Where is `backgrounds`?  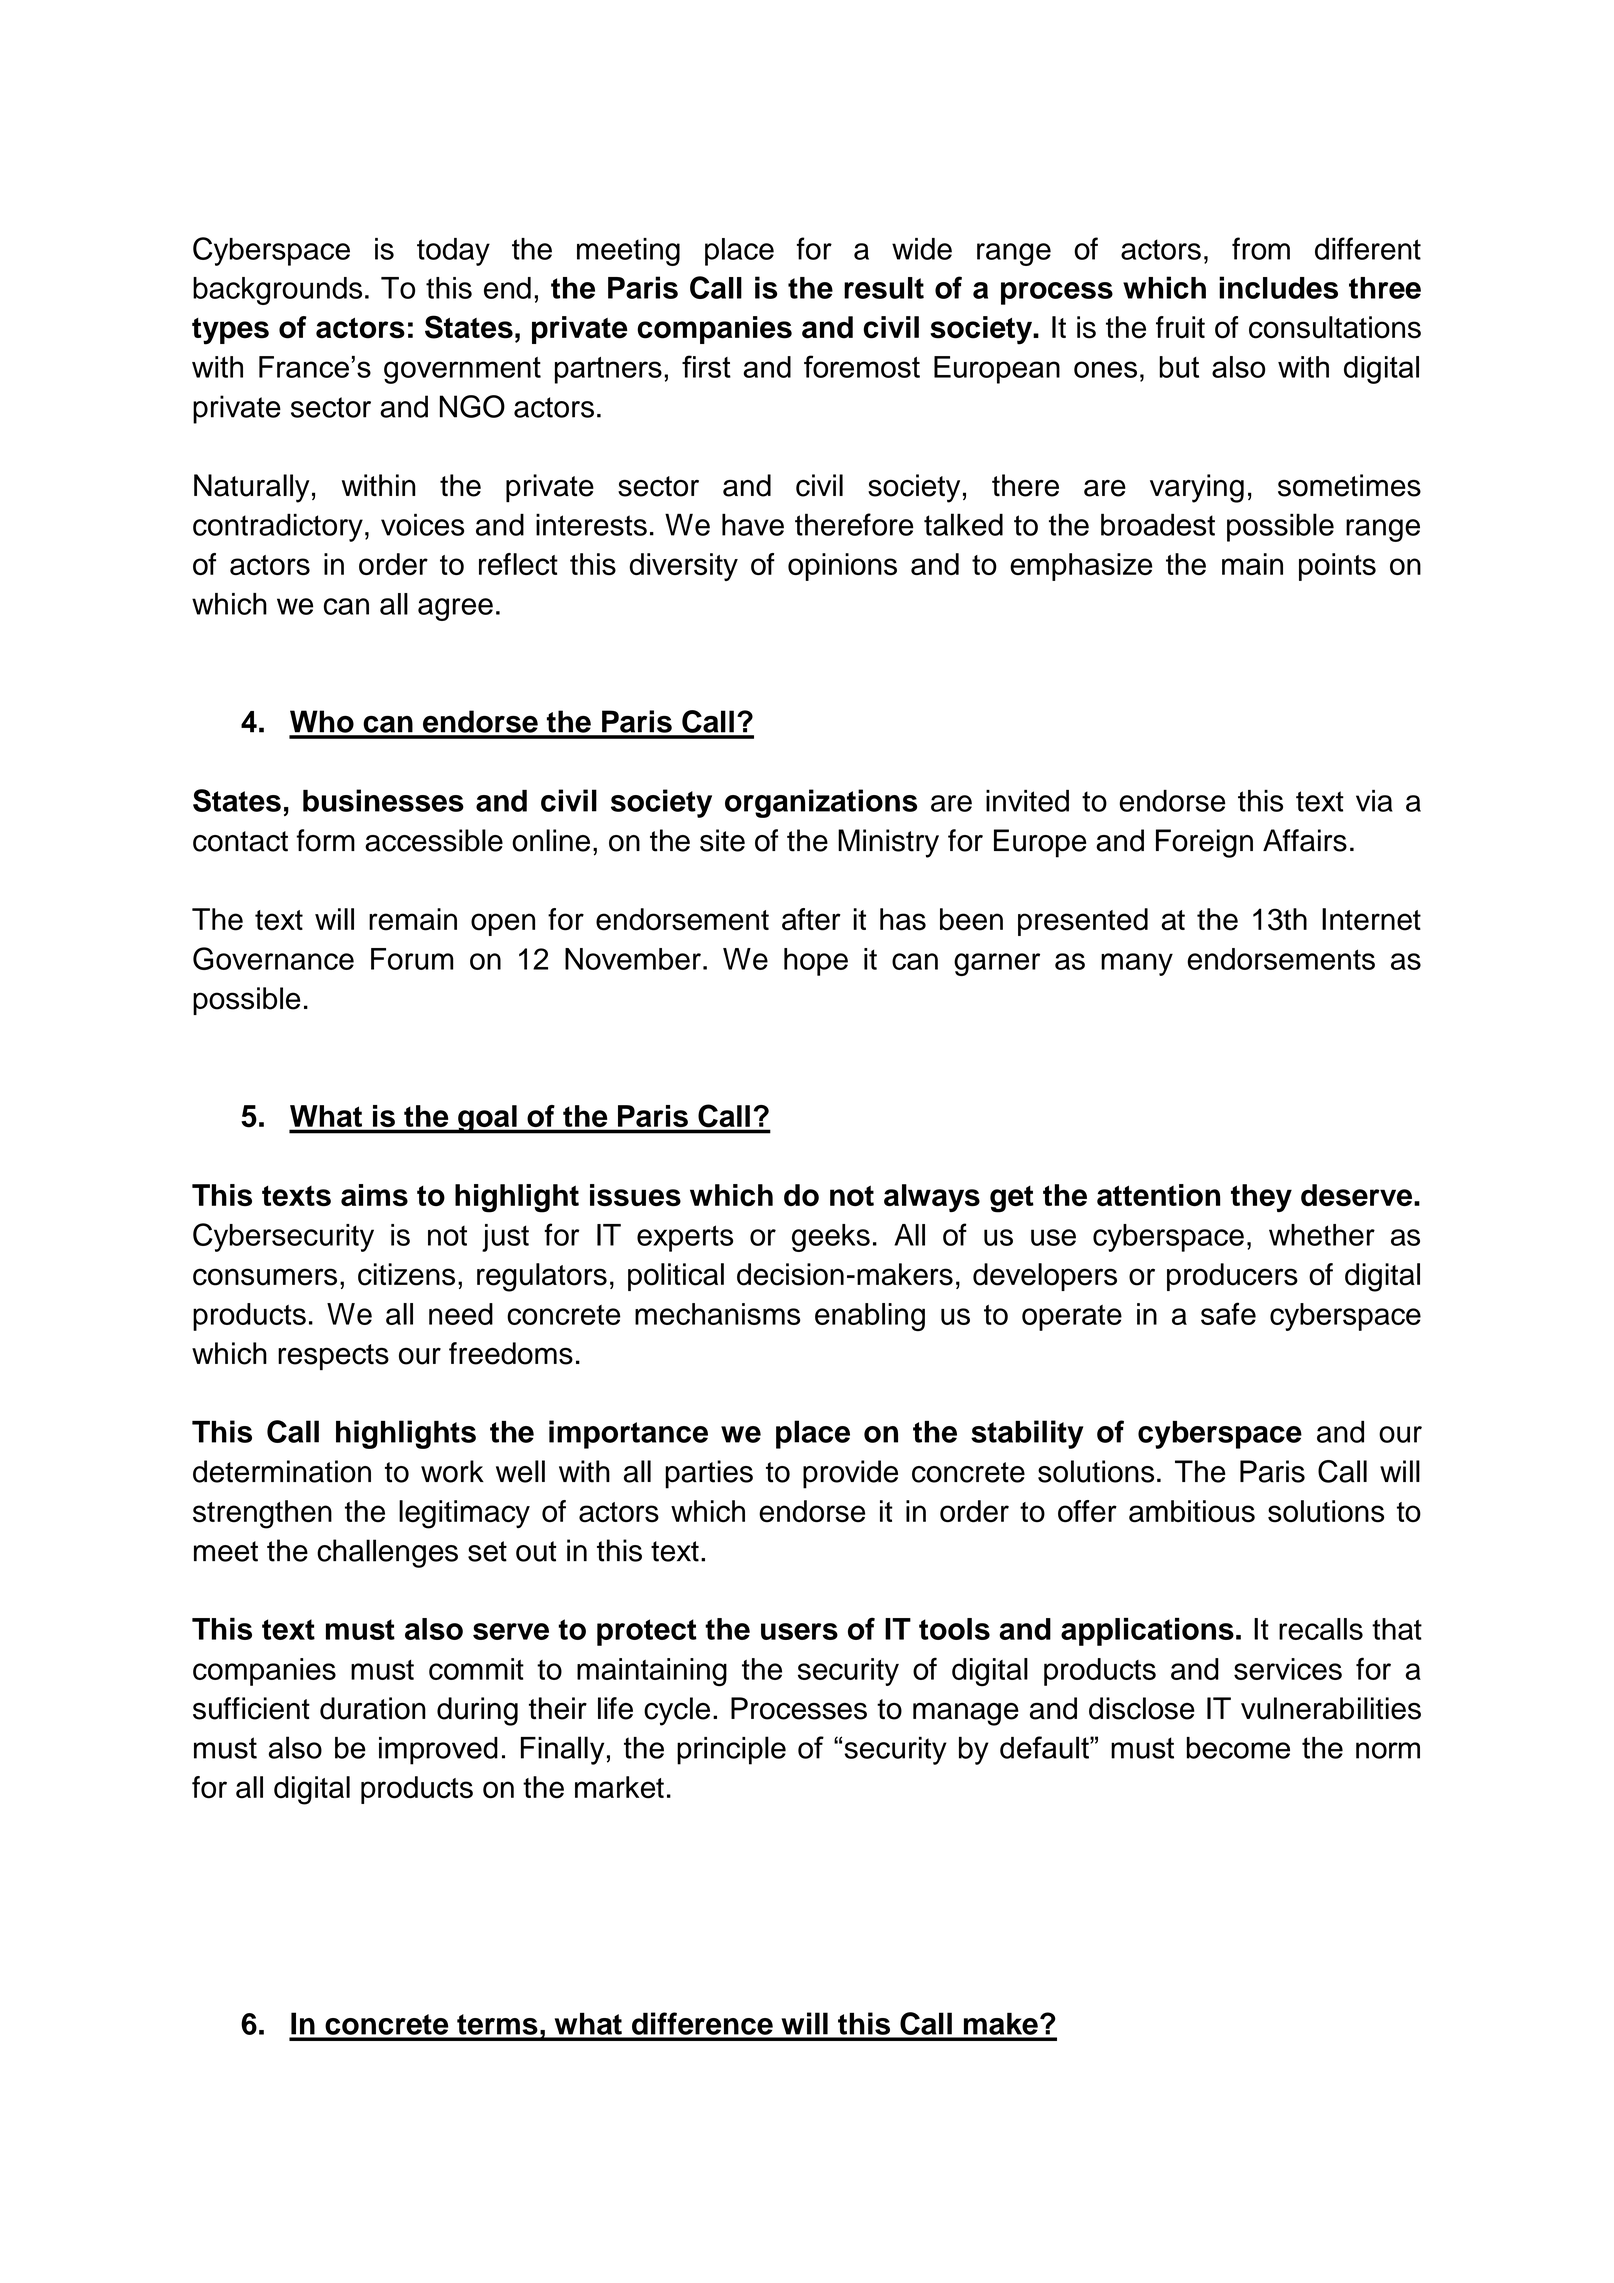 backgrounds is located at coordinates (277, 291).
